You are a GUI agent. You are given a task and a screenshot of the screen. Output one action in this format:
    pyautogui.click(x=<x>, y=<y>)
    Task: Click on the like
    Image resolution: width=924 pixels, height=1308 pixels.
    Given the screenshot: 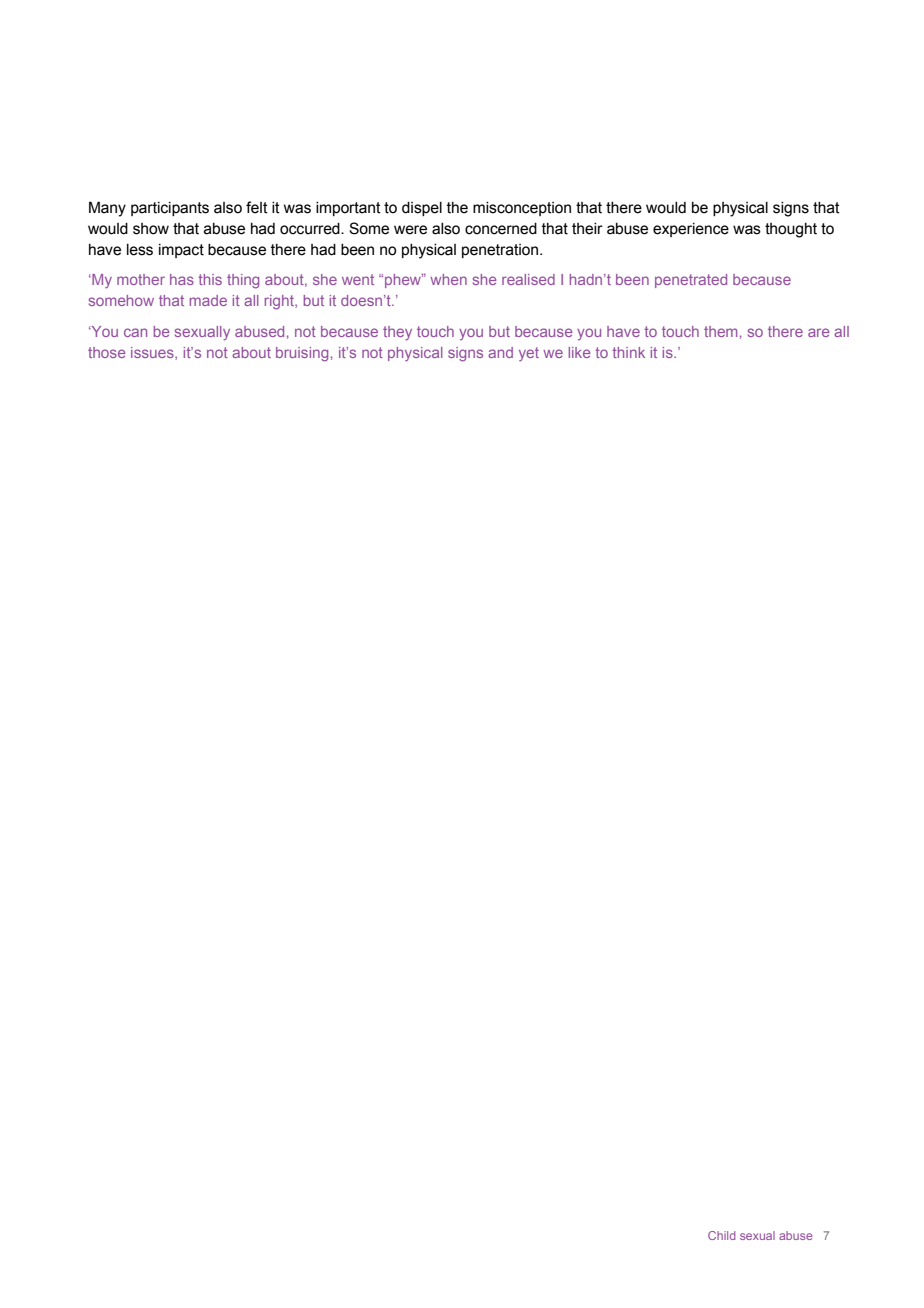 What is the action you would take?
    pyautogui.click(x=579, y=352)
